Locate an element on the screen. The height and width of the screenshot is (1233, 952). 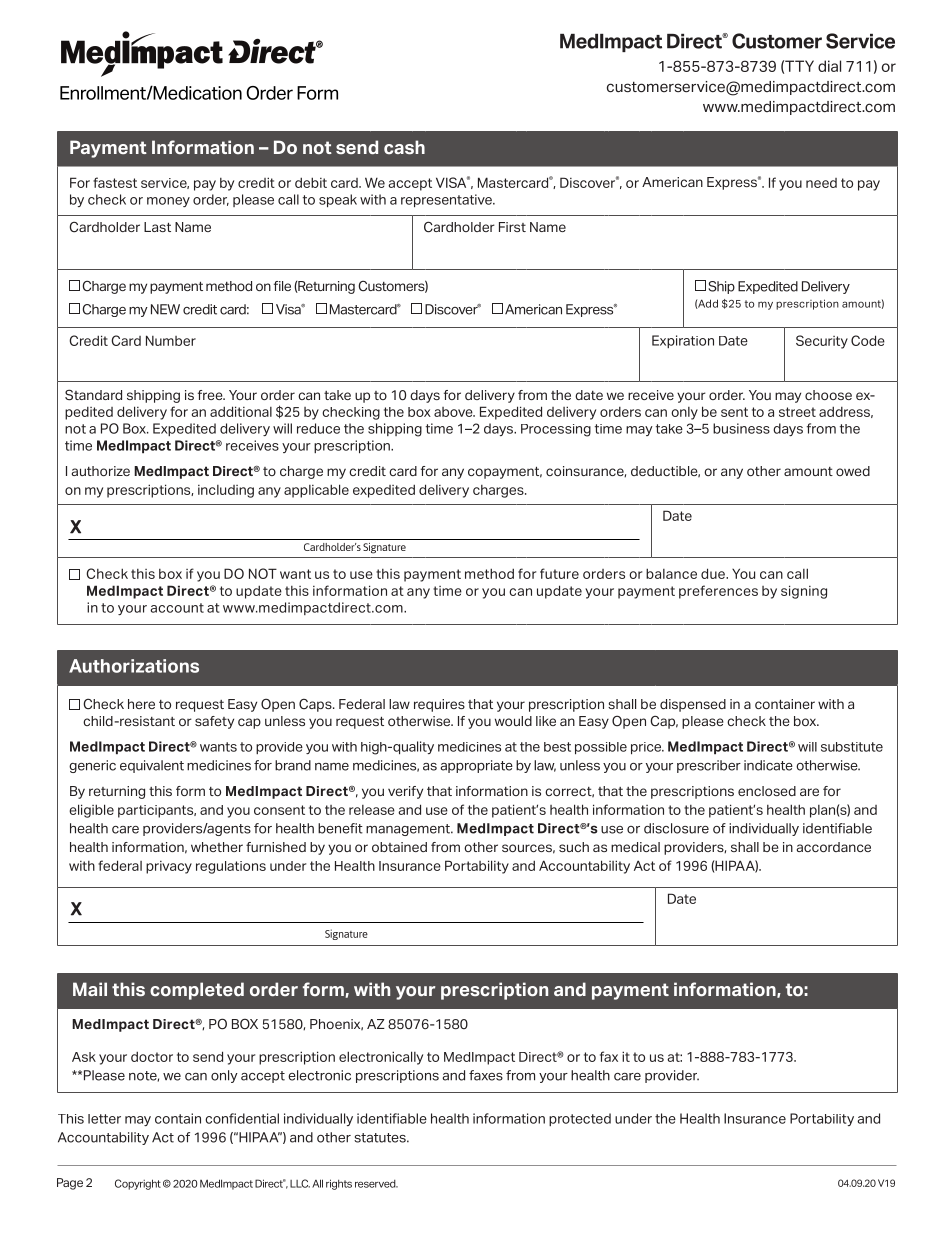
Authorizations is located at coordinates (134, 666).
